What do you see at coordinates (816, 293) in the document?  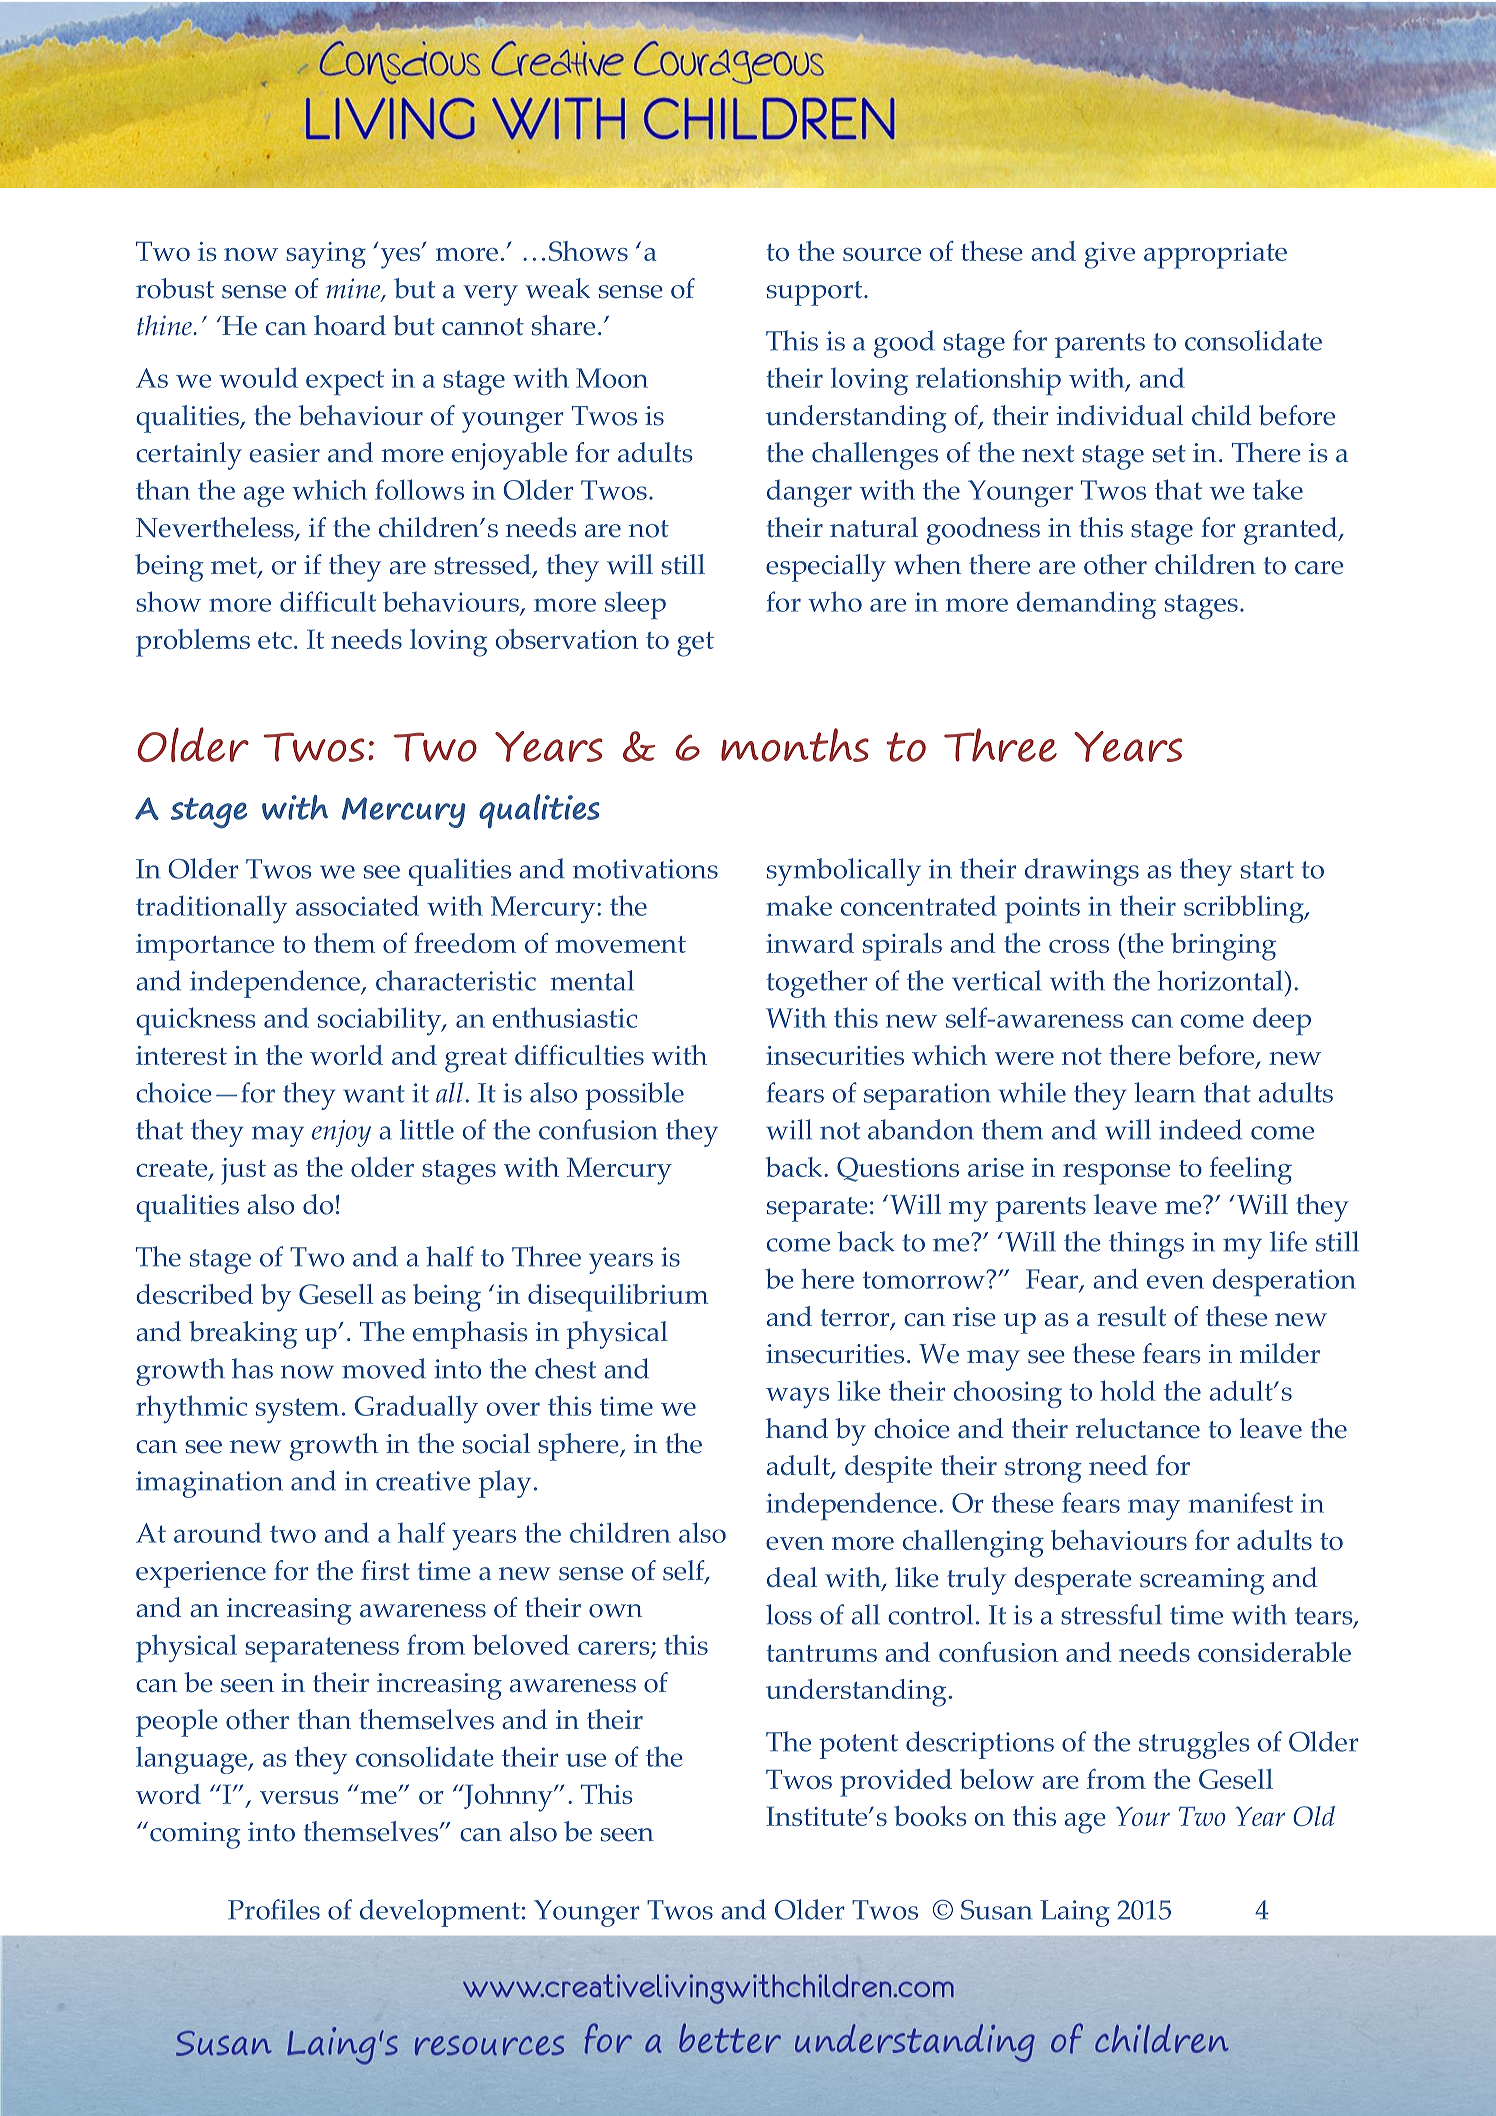 I see `support` at bounding box center [816, 293].
